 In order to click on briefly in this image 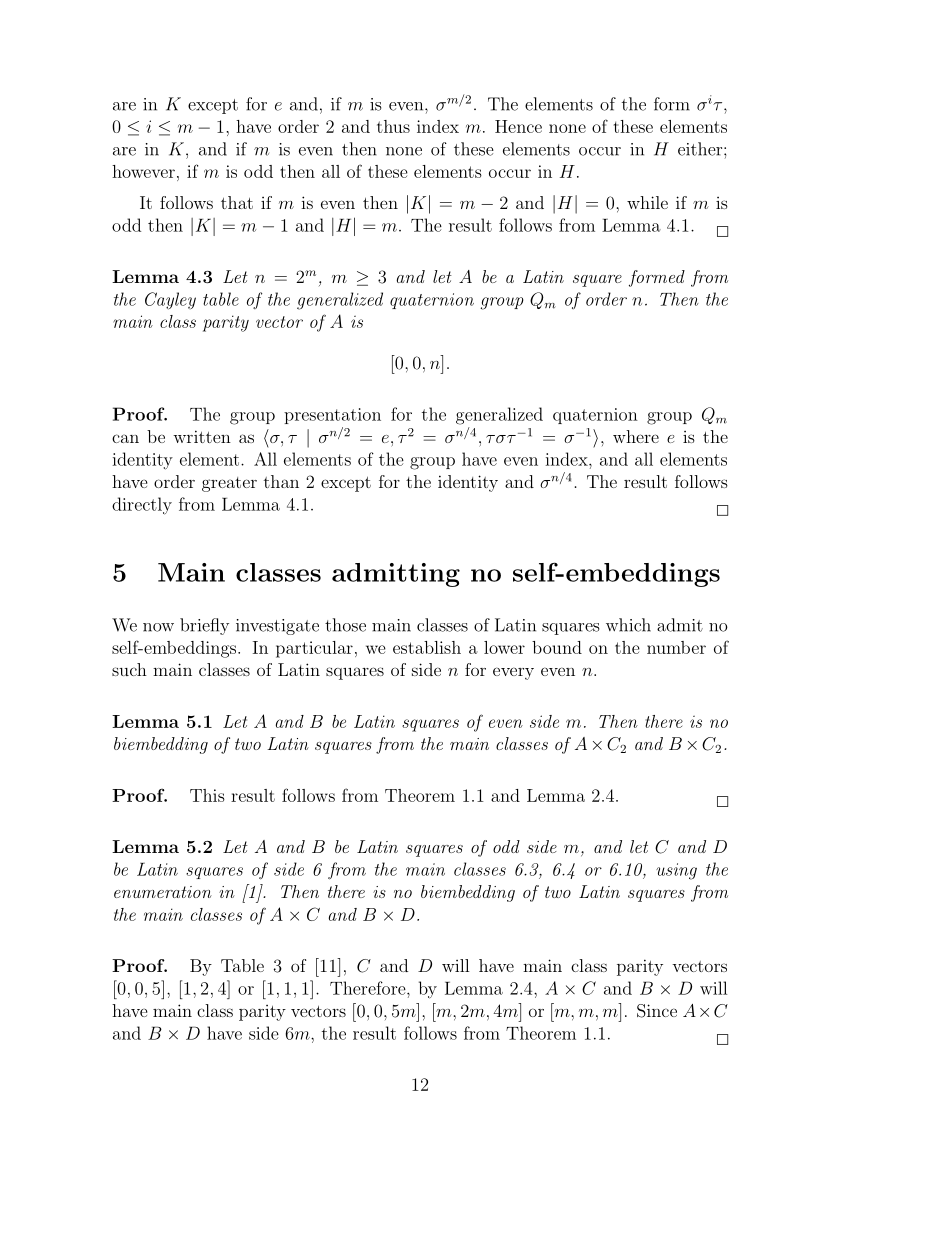, I will do `click(204, 626)`.
